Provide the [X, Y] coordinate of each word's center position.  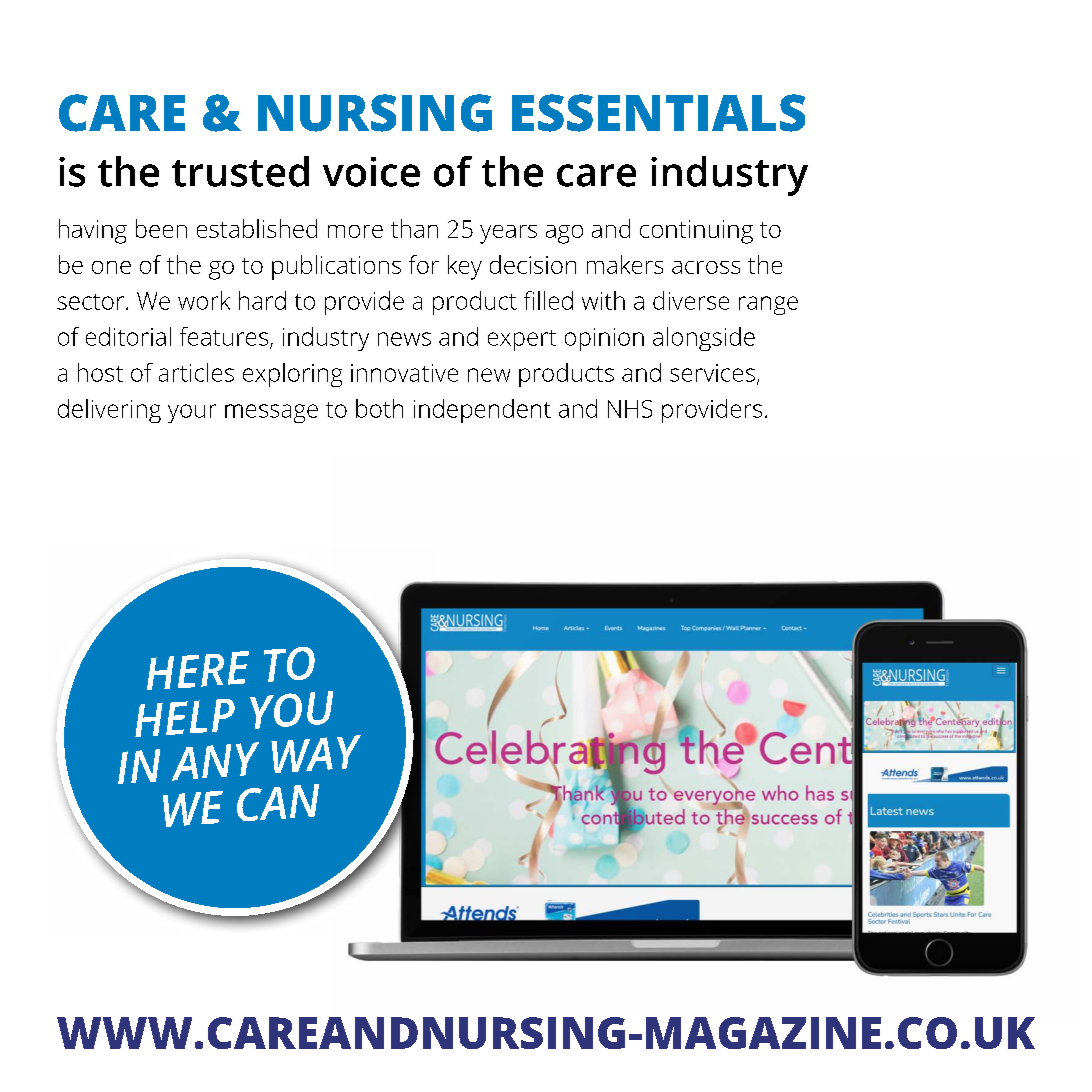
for [424, 264]
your [192, 413]
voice [371, 172]
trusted [240, 171]
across [706, 267]
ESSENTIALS [658, 113]
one [111, 267]
